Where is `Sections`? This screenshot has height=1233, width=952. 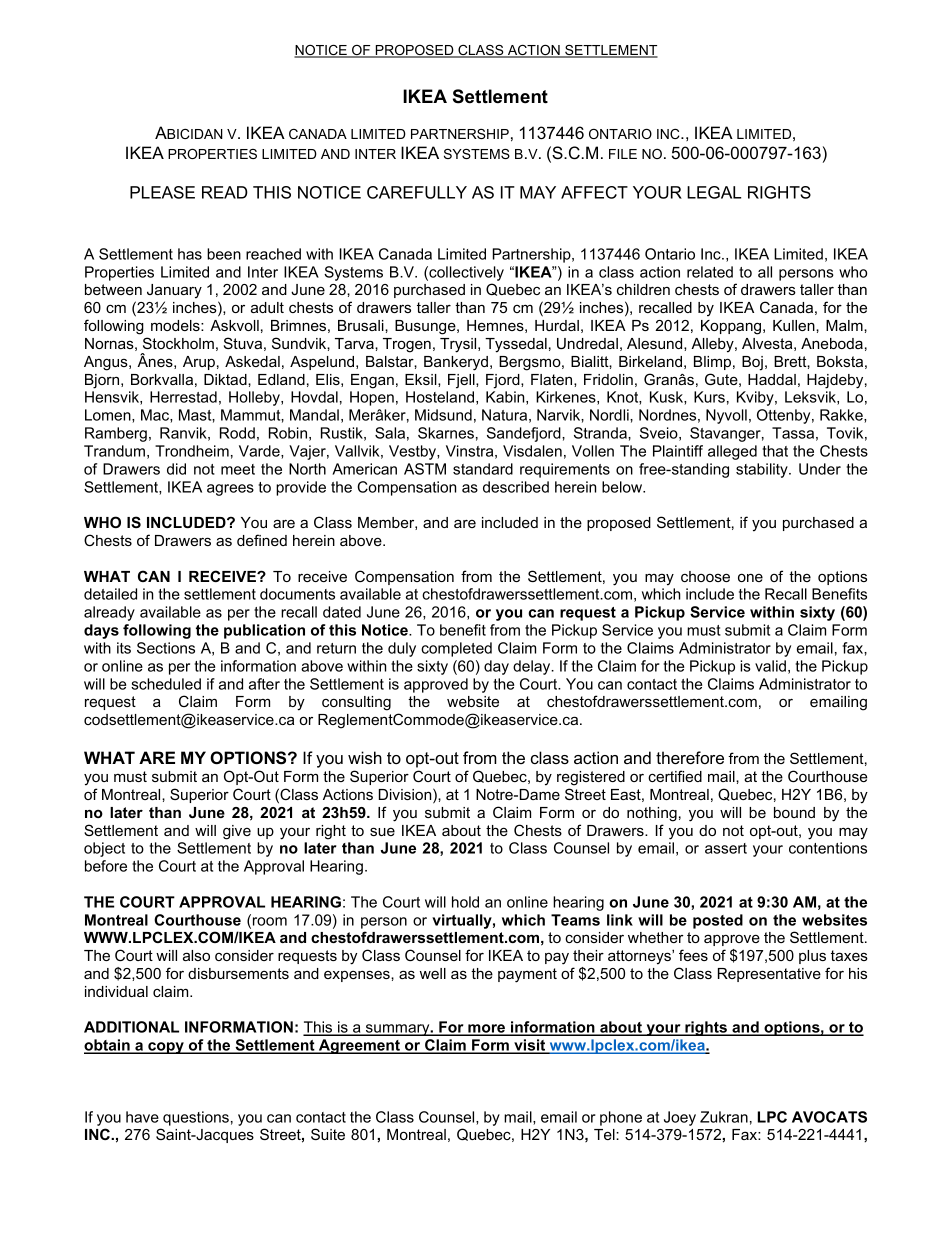 Sections is located at coordinates (166, 648).
